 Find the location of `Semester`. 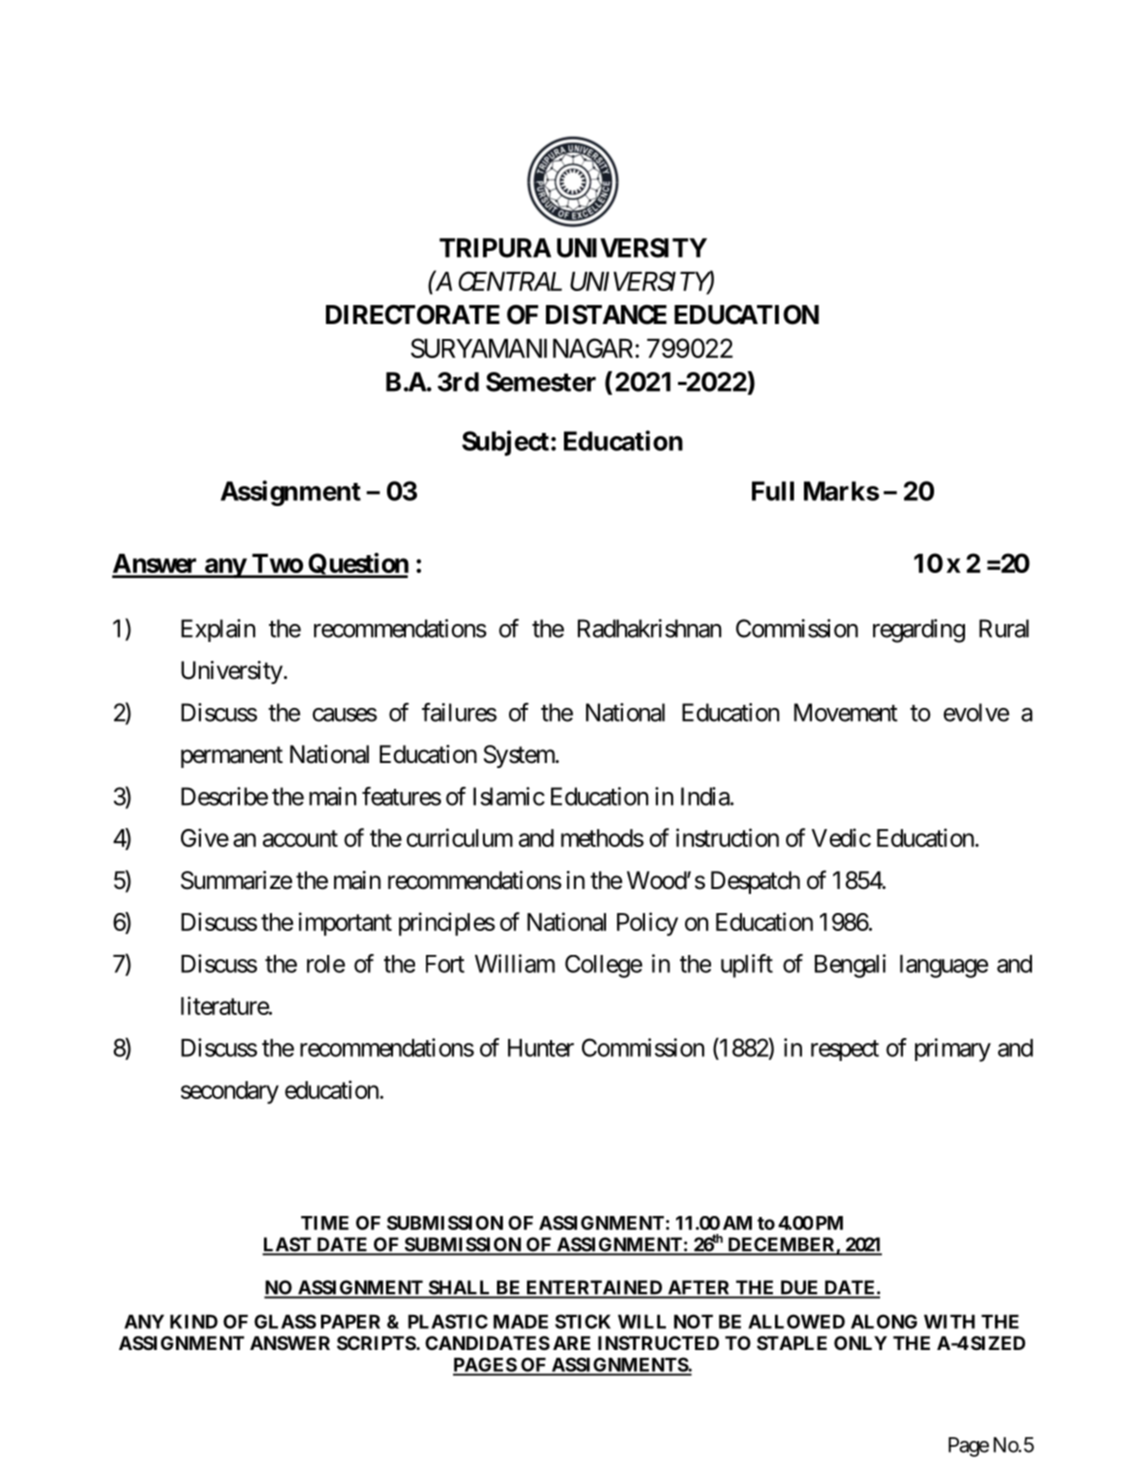

Semester is located at coordinates (541, 382).
